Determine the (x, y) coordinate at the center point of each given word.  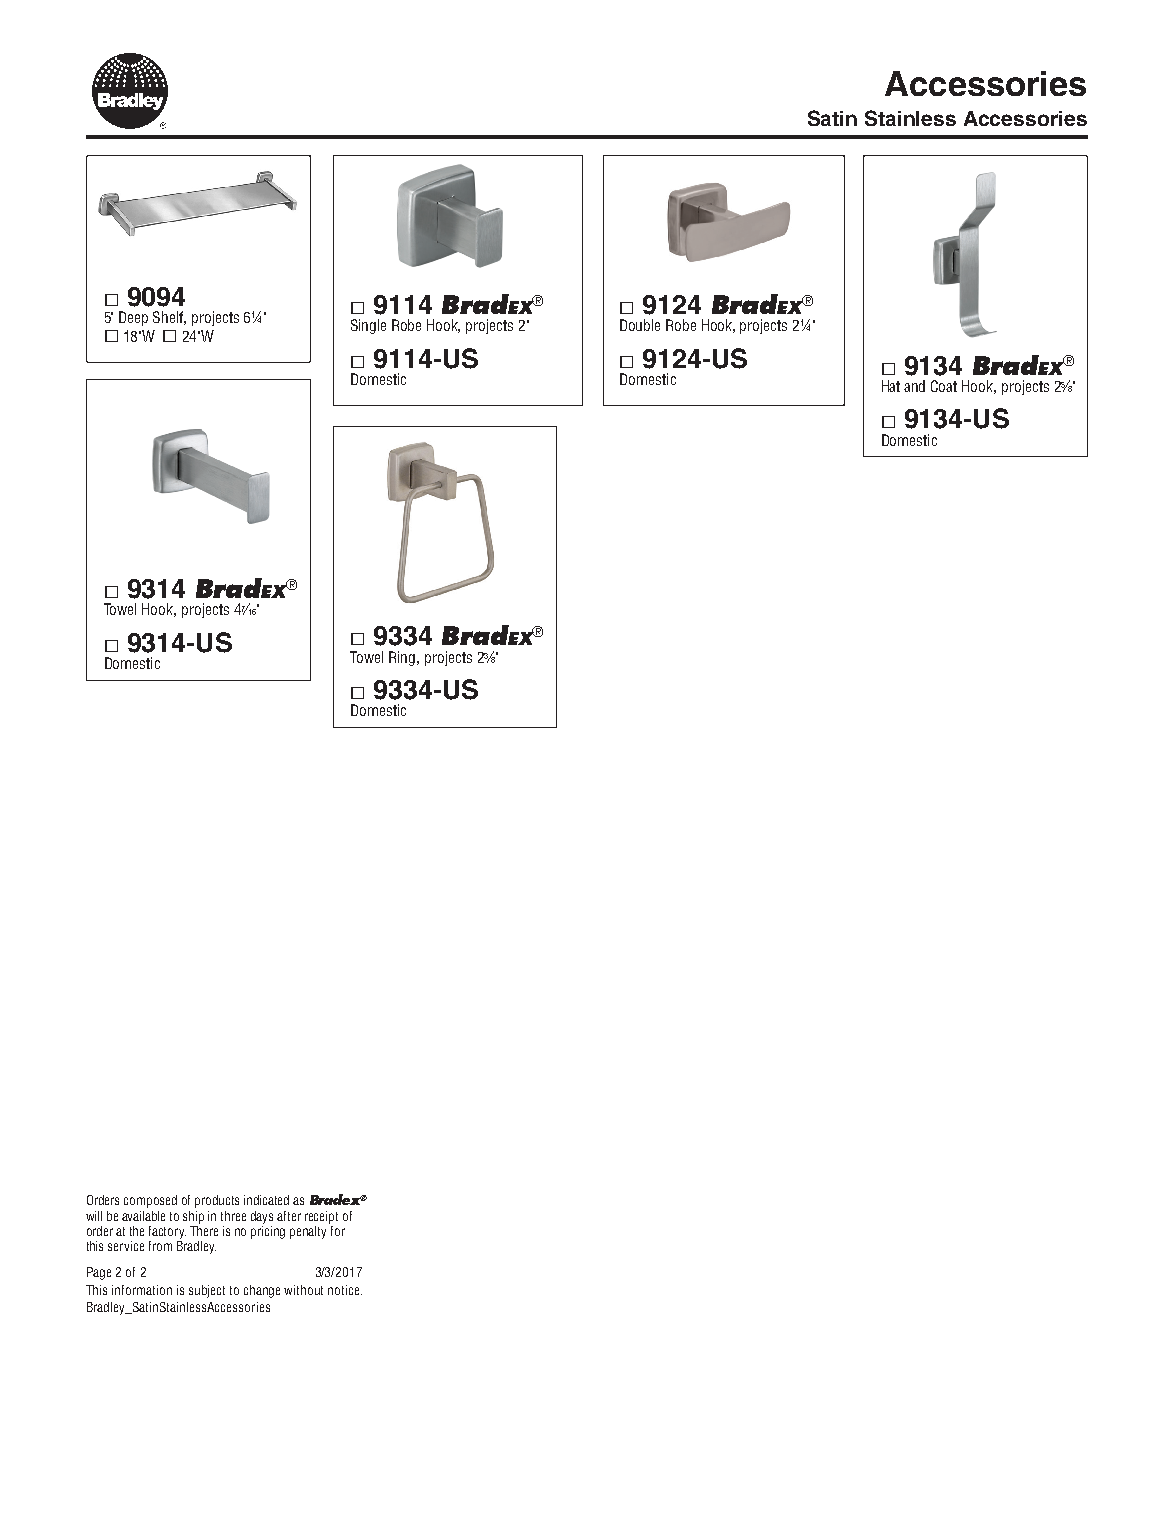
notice (345, 1290)
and (914, 386)
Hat (891, 386)
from (160, 1246)
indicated (266, 1200)
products (217, 1201)
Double (640, 325)
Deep (133, 318)
